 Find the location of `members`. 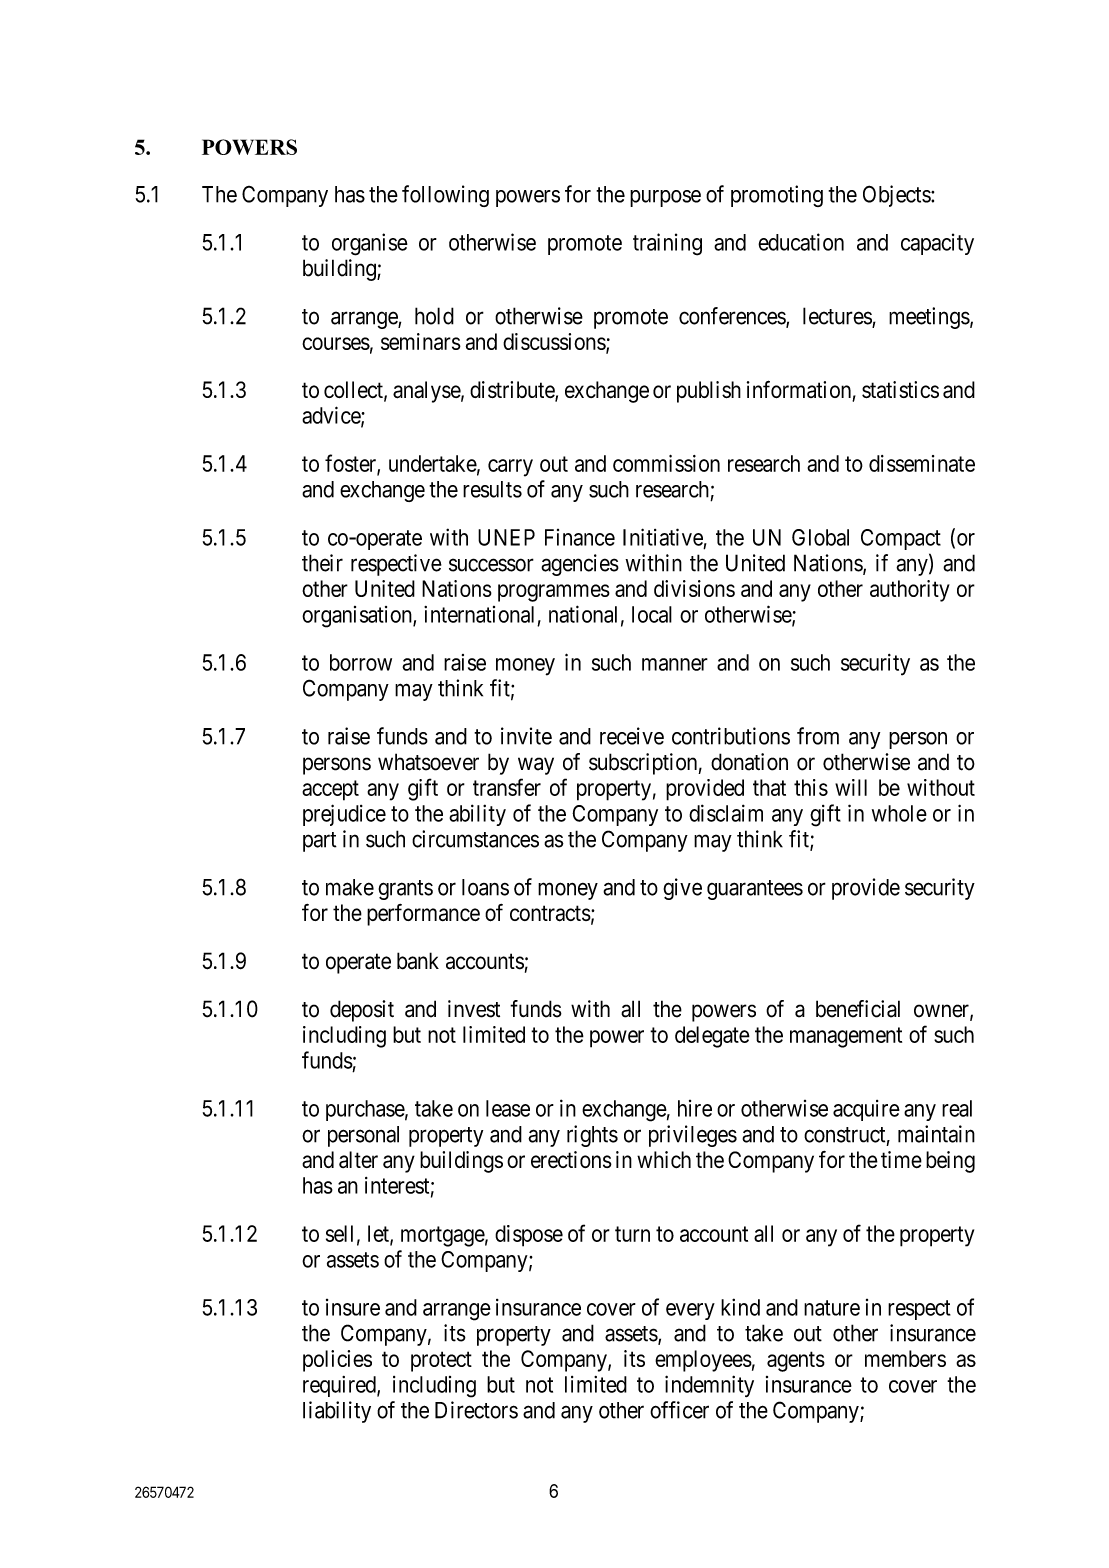

members is located at coordinates (905, 1358).
